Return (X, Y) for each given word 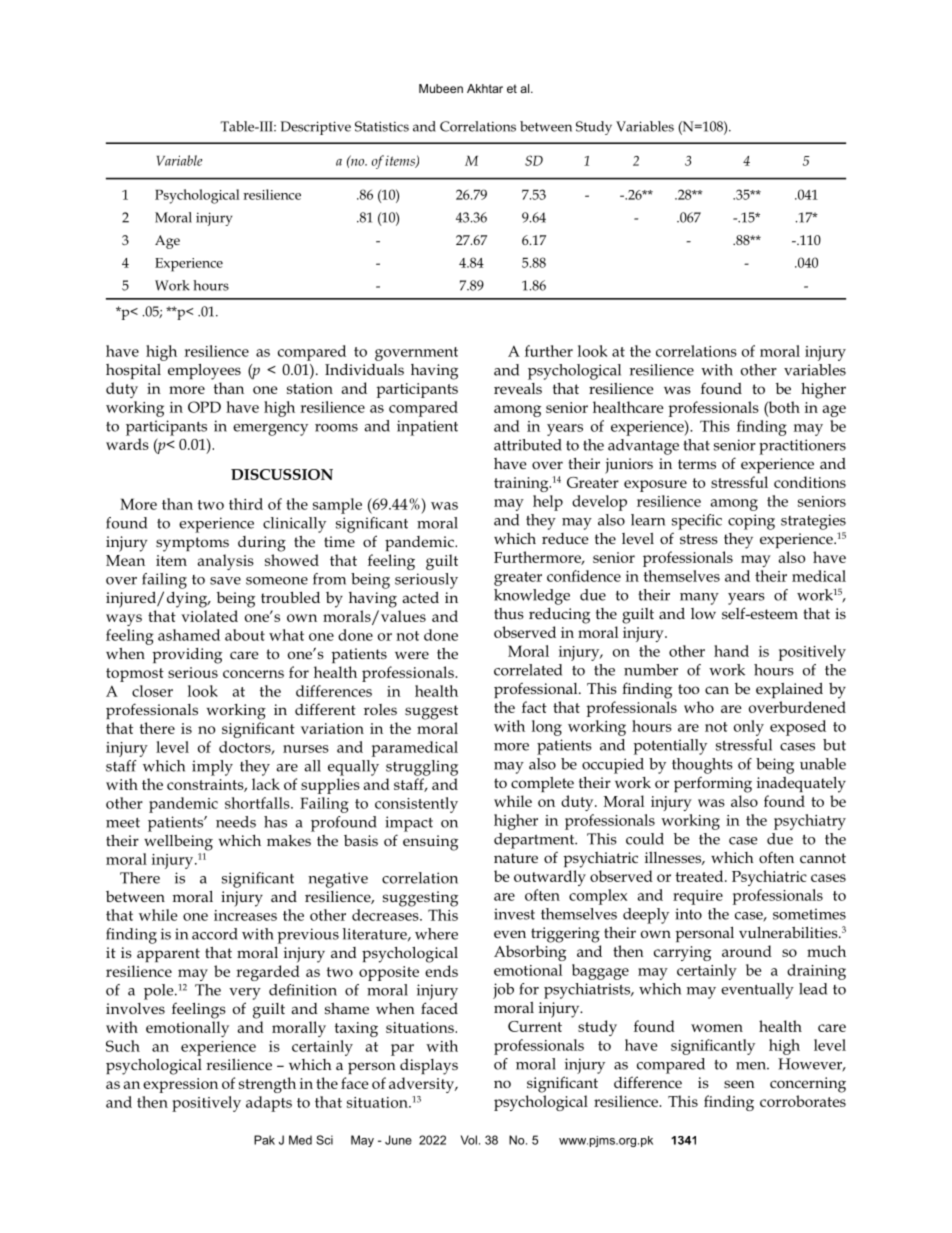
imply (212, 768)
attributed (528, 445)
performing (713, 785)
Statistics (382, 126)
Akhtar (485, 88)
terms (697, 464)
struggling (422, 768)
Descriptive (316, 128)
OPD (204, 407)
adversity (422, 1085)
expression (180, 1085)
